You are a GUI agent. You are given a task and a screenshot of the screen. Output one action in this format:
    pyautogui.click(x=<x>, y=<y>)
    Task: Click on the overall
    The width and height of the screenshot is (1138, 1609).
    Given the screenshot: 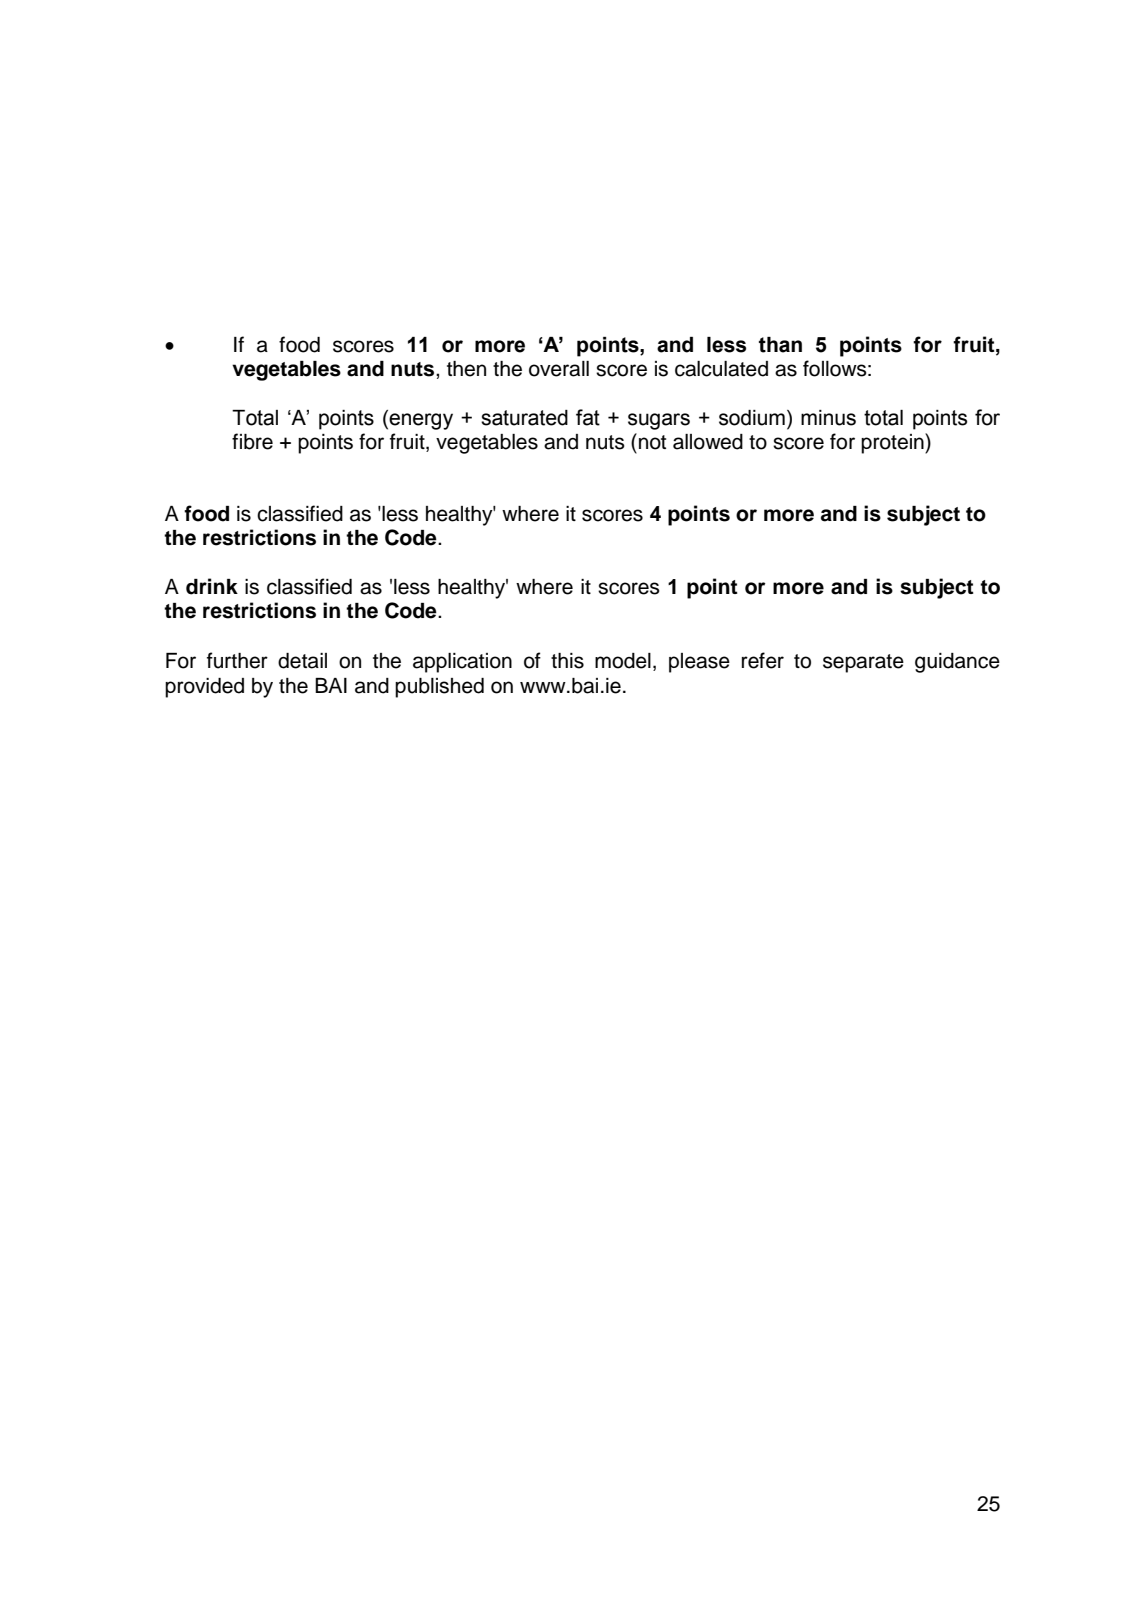 What is the action you would take?
    pyautogui.click(x=559, y=369)
